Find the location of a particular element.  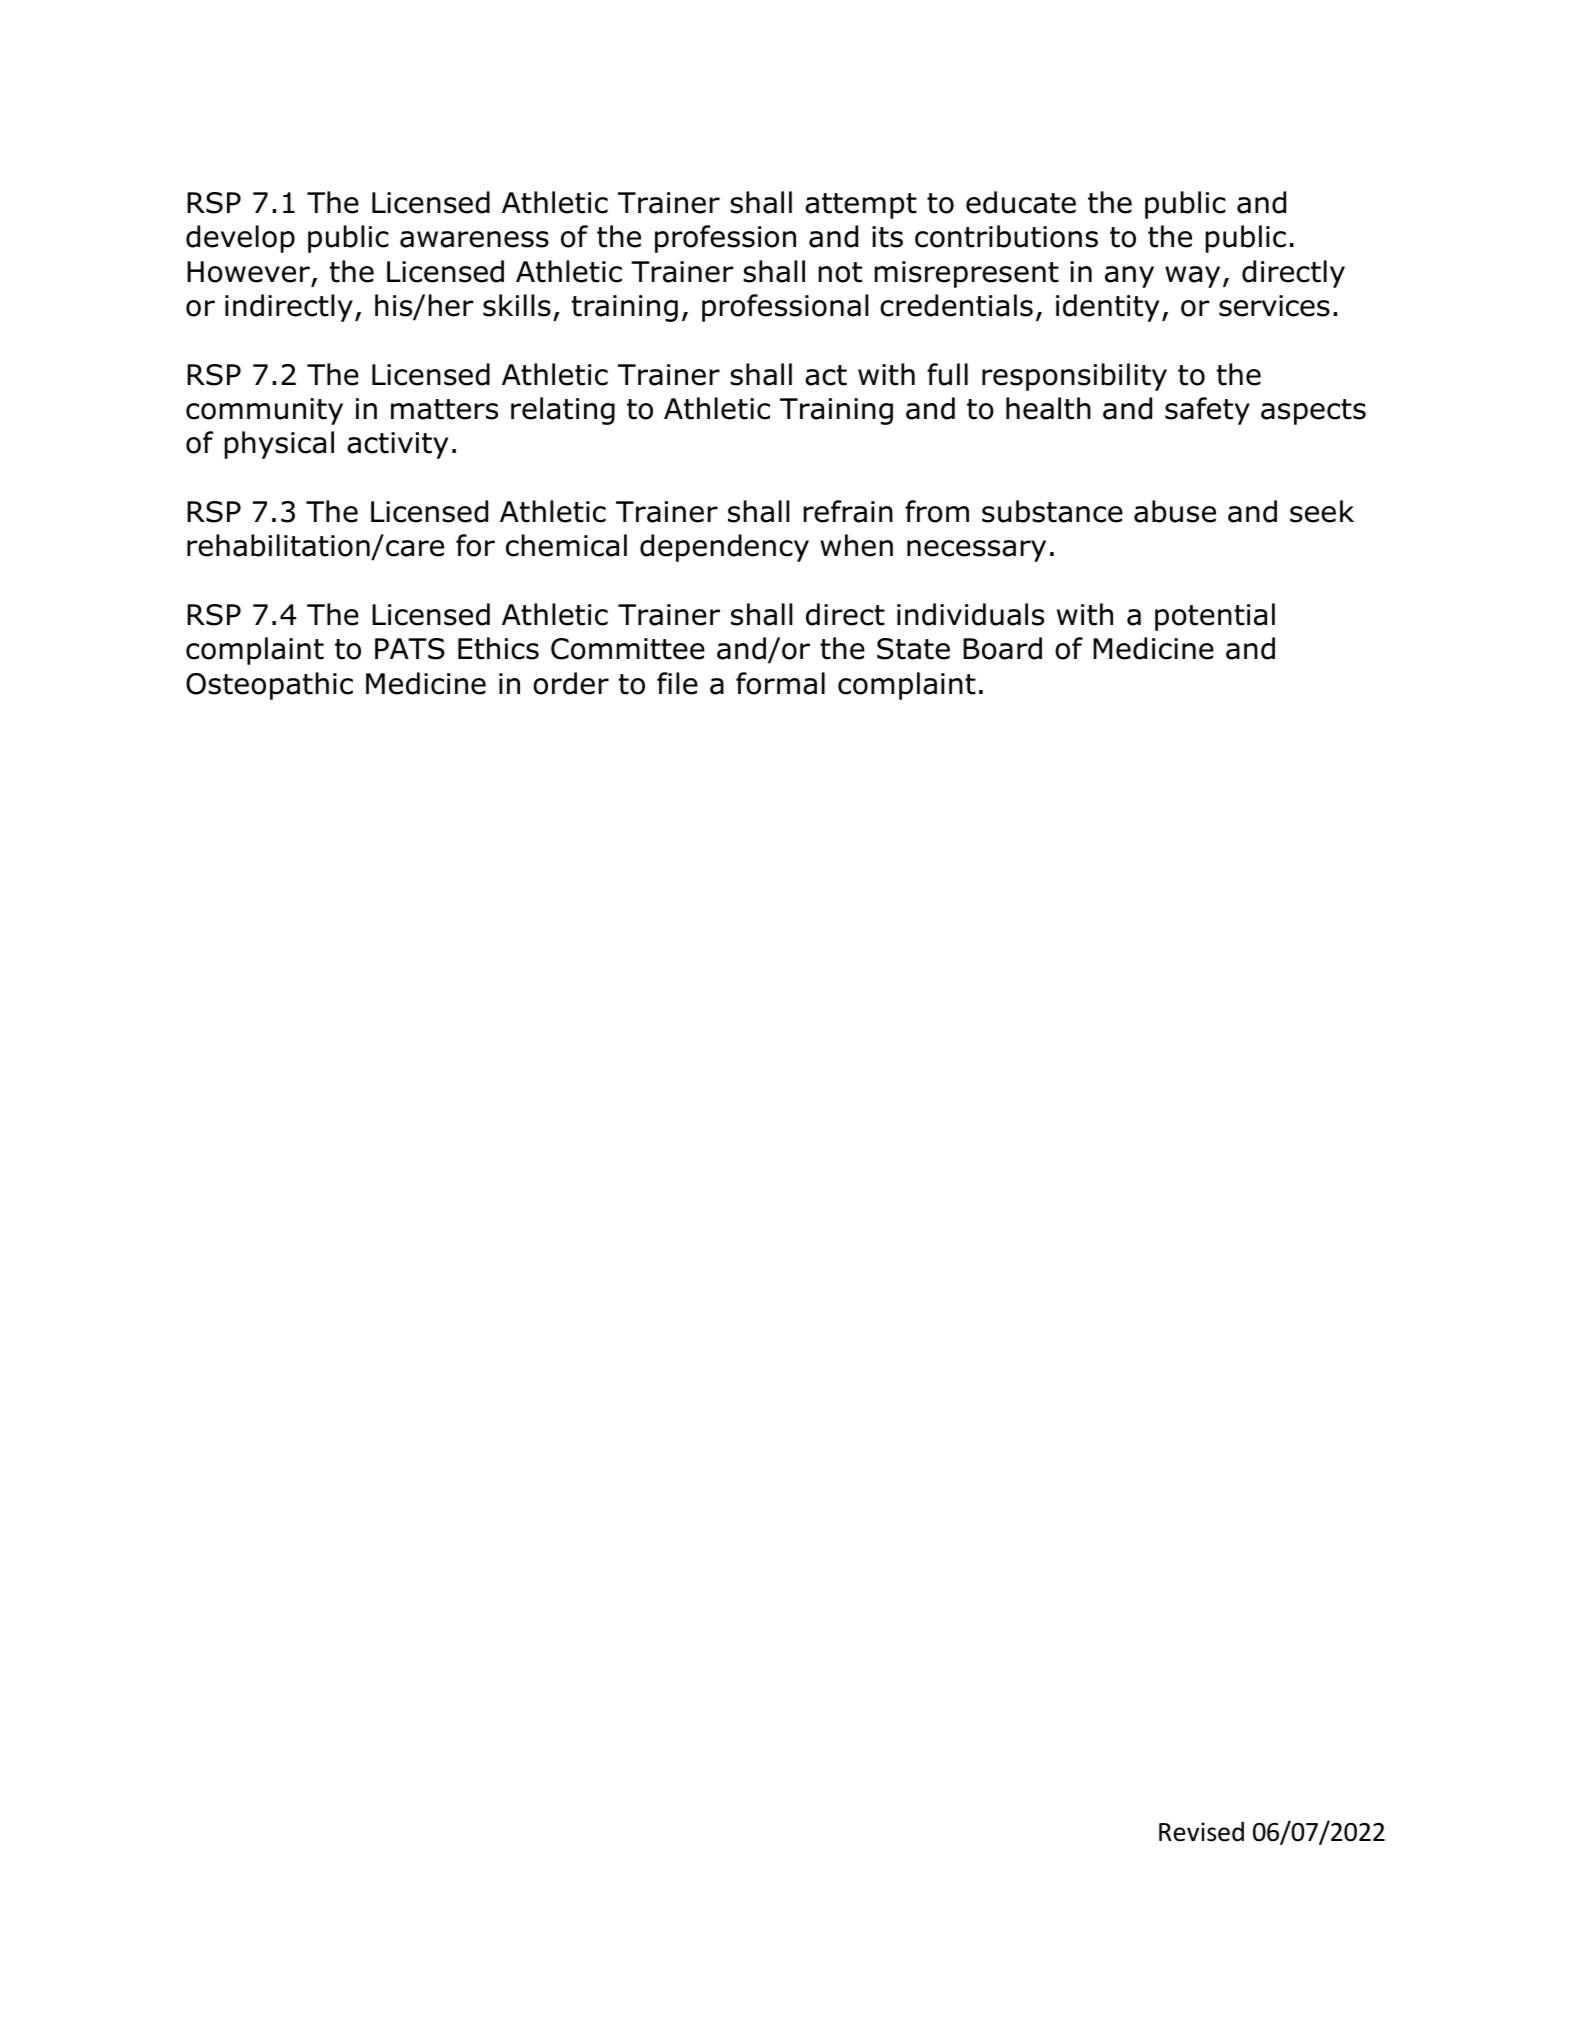

way is located at coordinates (1192, 277).
